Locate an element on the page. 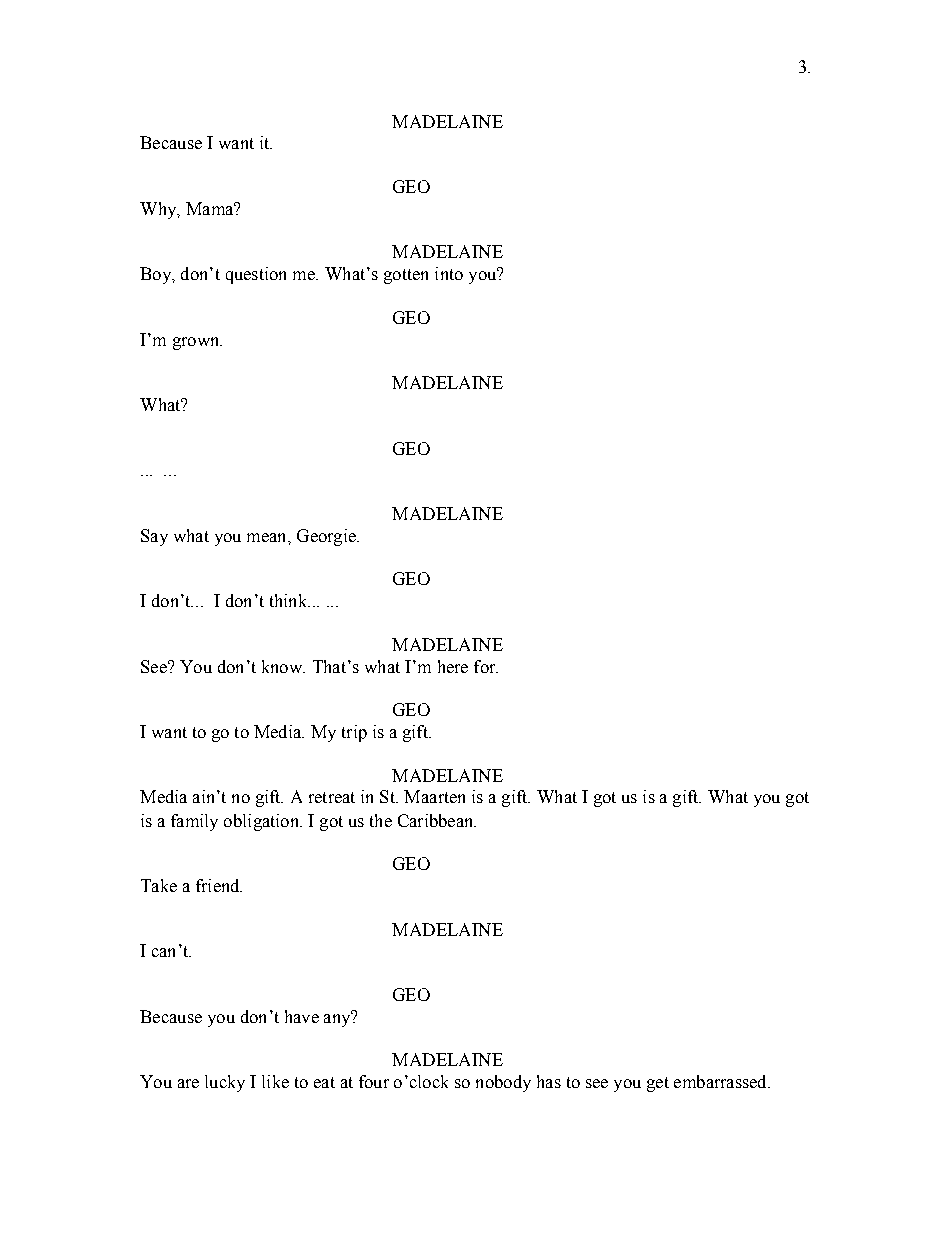 This page has width=952, height=1233. into is located at coordinates (449, 273).
